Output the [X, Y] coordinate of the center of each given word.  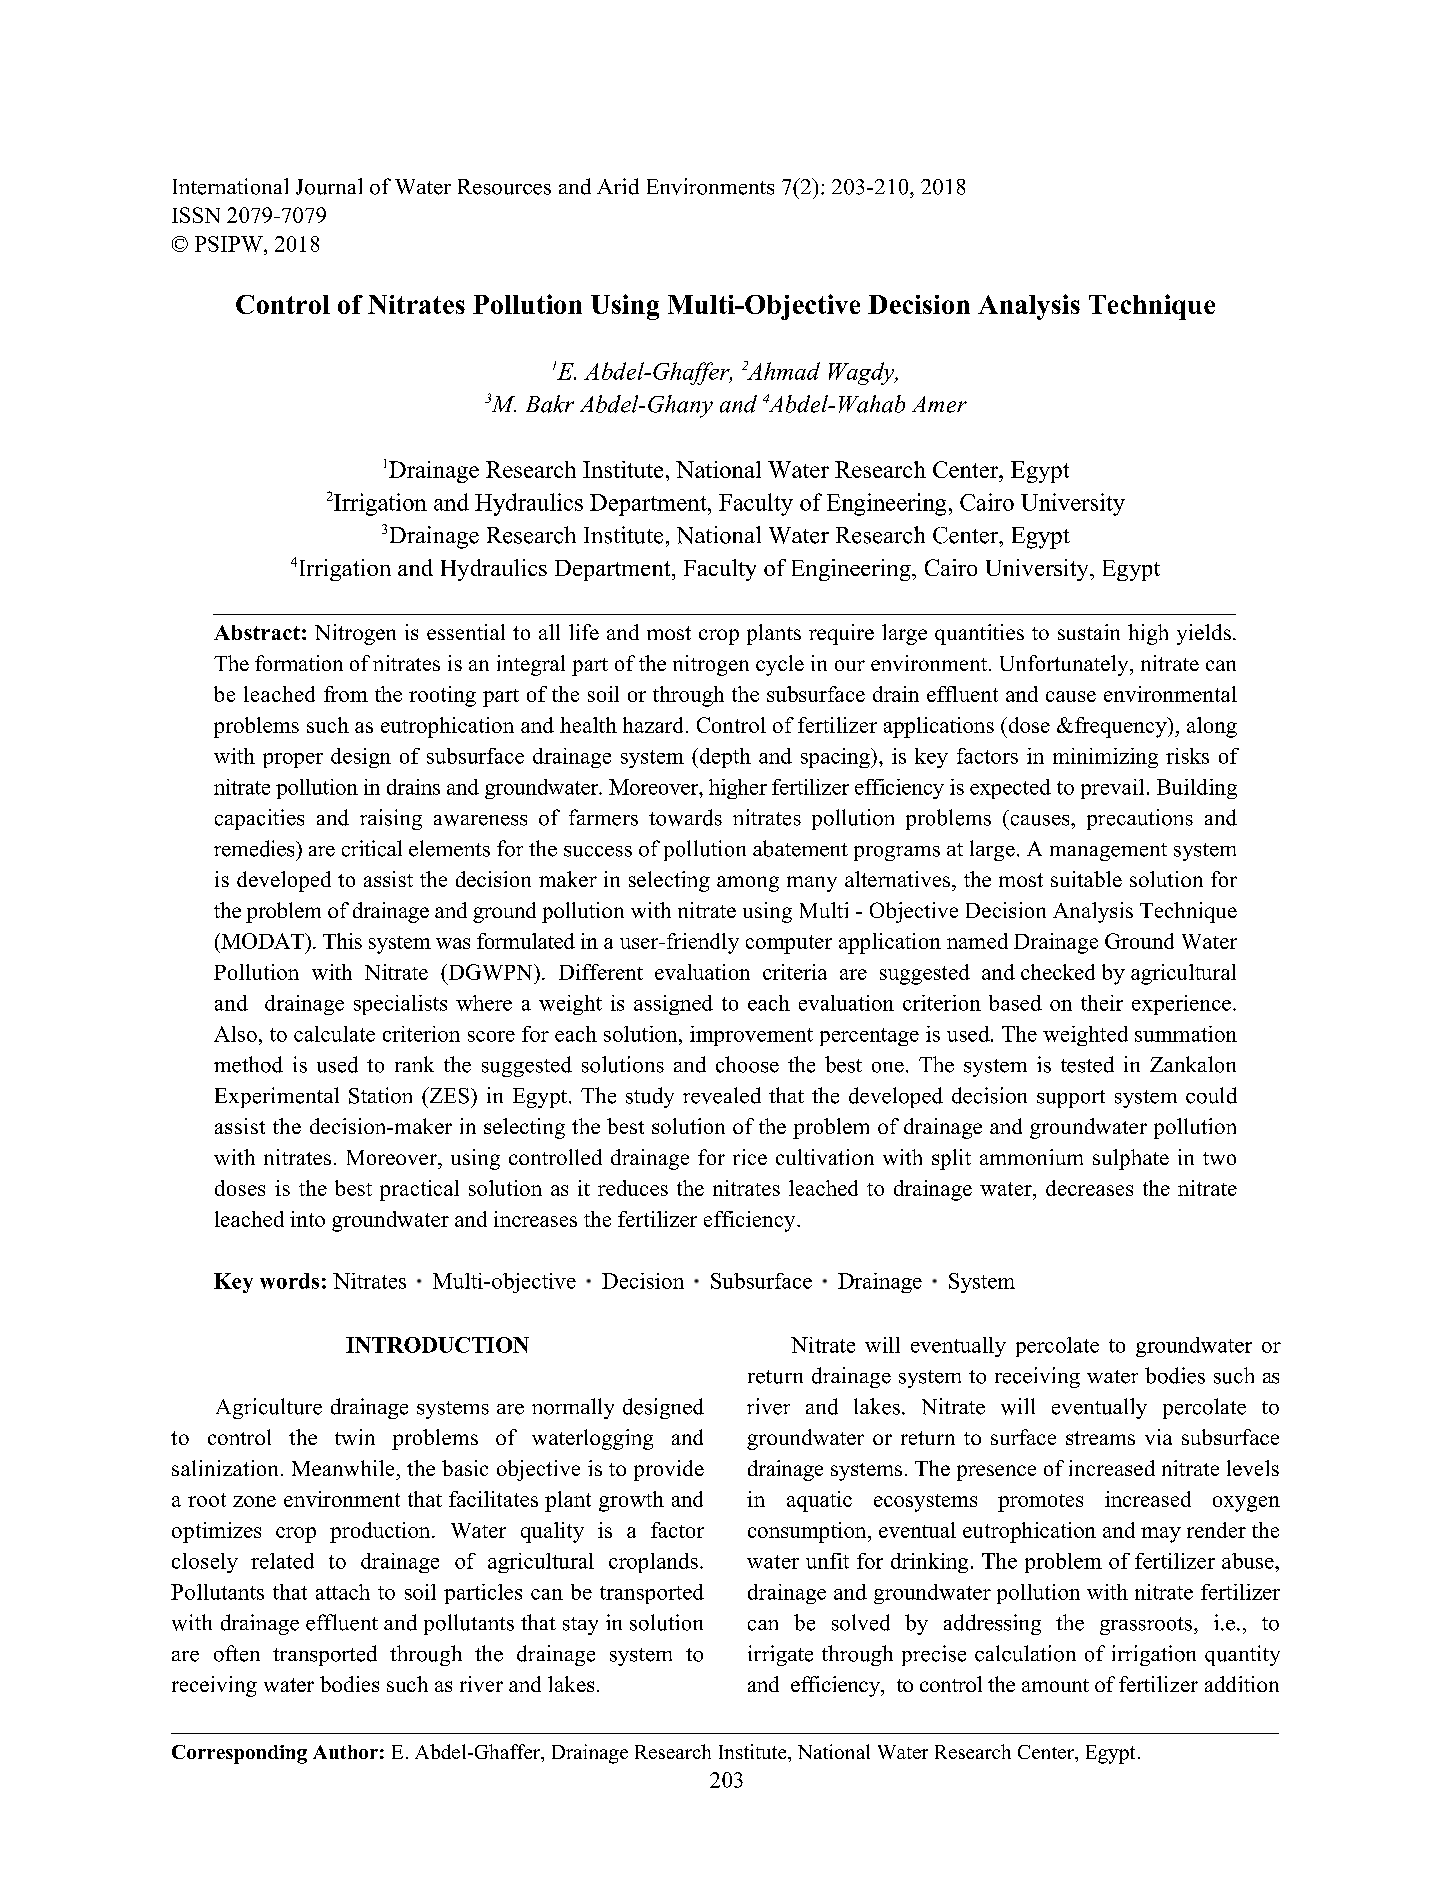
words [289, 1281]
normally [573, 1408]
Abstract [257, 632]
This [342, 941]
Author [345, 1752]
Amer [939, 404]
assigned [673, 1005]
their [1102, 1003]
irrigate [780, 1655]
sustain [1089, 632]
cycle [780, 665]
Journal [329, 186]
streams [1100, 1438]
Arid [618, 186]
